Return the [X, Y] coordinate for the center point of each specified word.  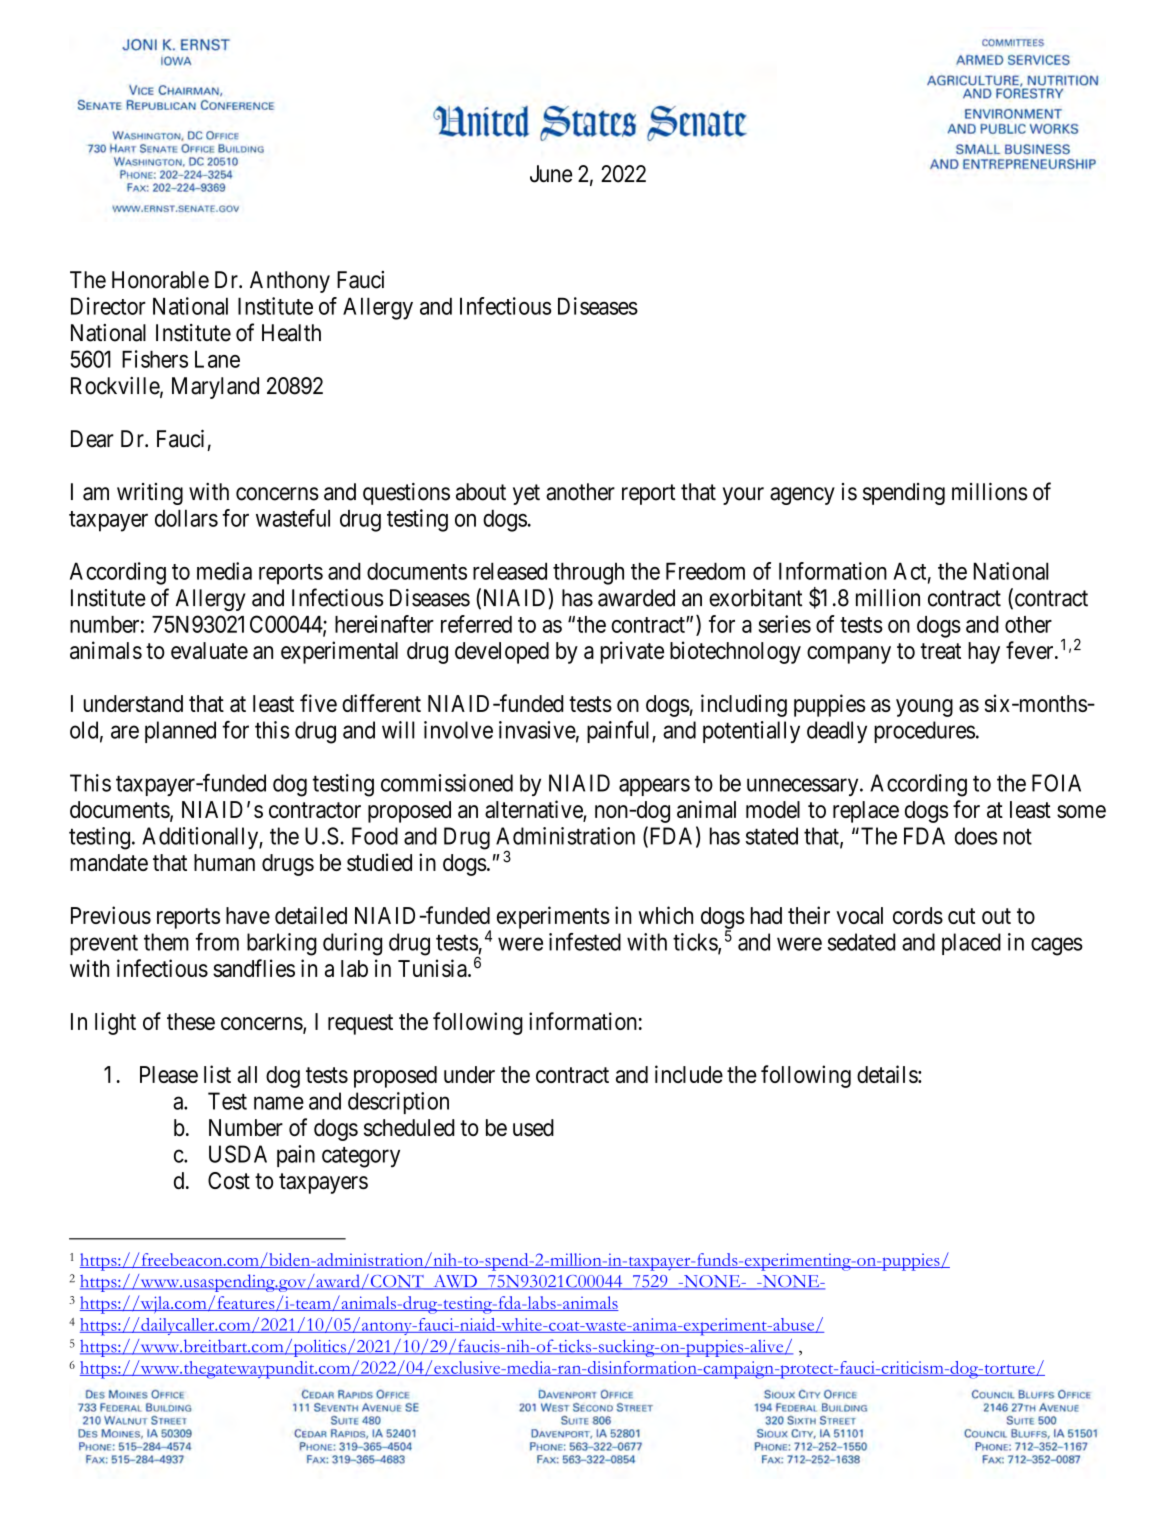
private [632, 652]
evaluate [209, 650]
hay [984, 653]
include [689, 1074]
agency [802, 496]
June [551, 174]
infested [585, 942]
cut [961, 916]
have [248, 915]
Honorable [160, 280]
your [743, 496]
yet [526, 494]
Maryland [215, 388]
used [533, 1127]
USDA [238, 1154]
